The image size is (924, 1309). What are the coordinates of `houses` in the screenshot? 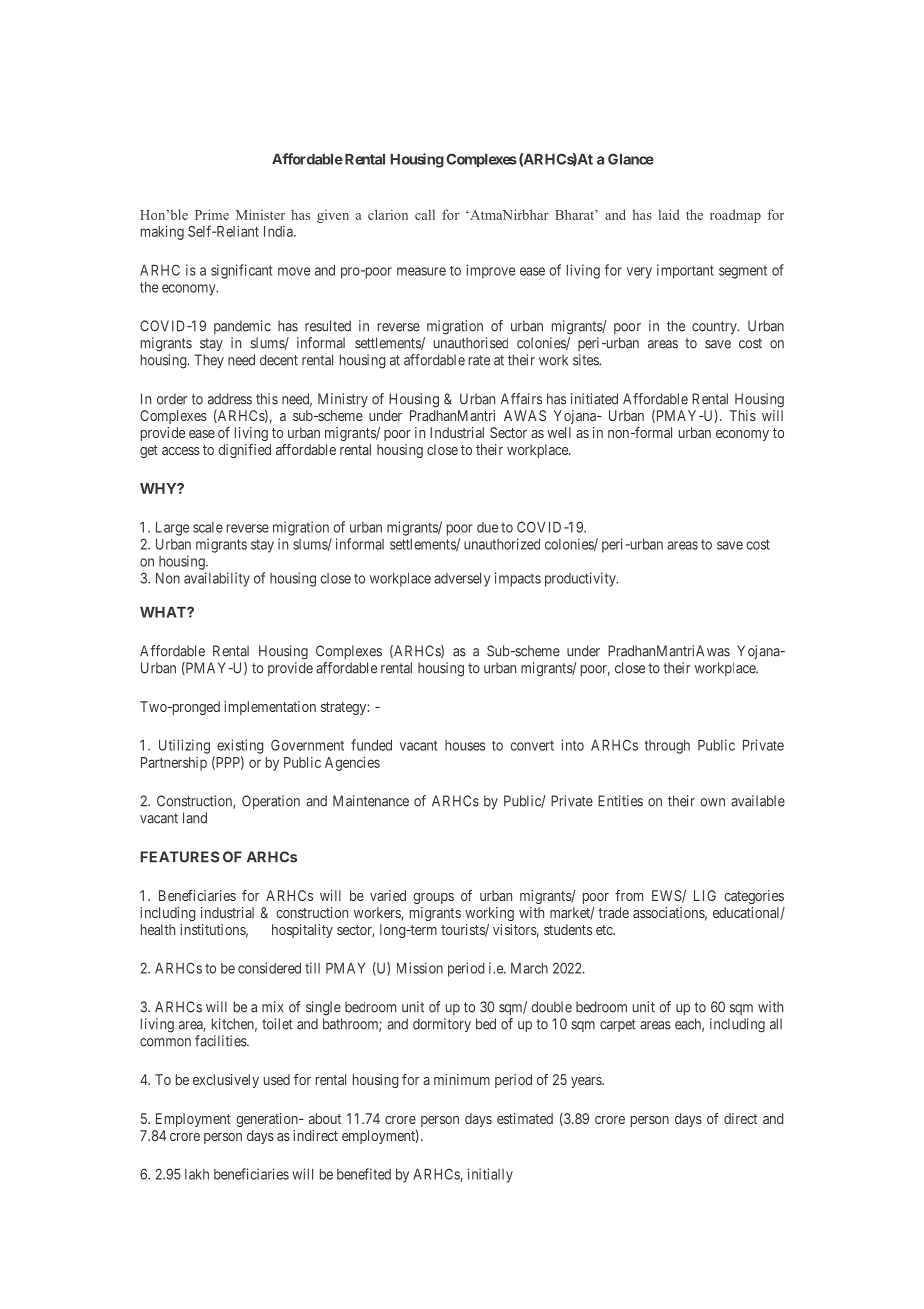 It's located at (465, 745).
